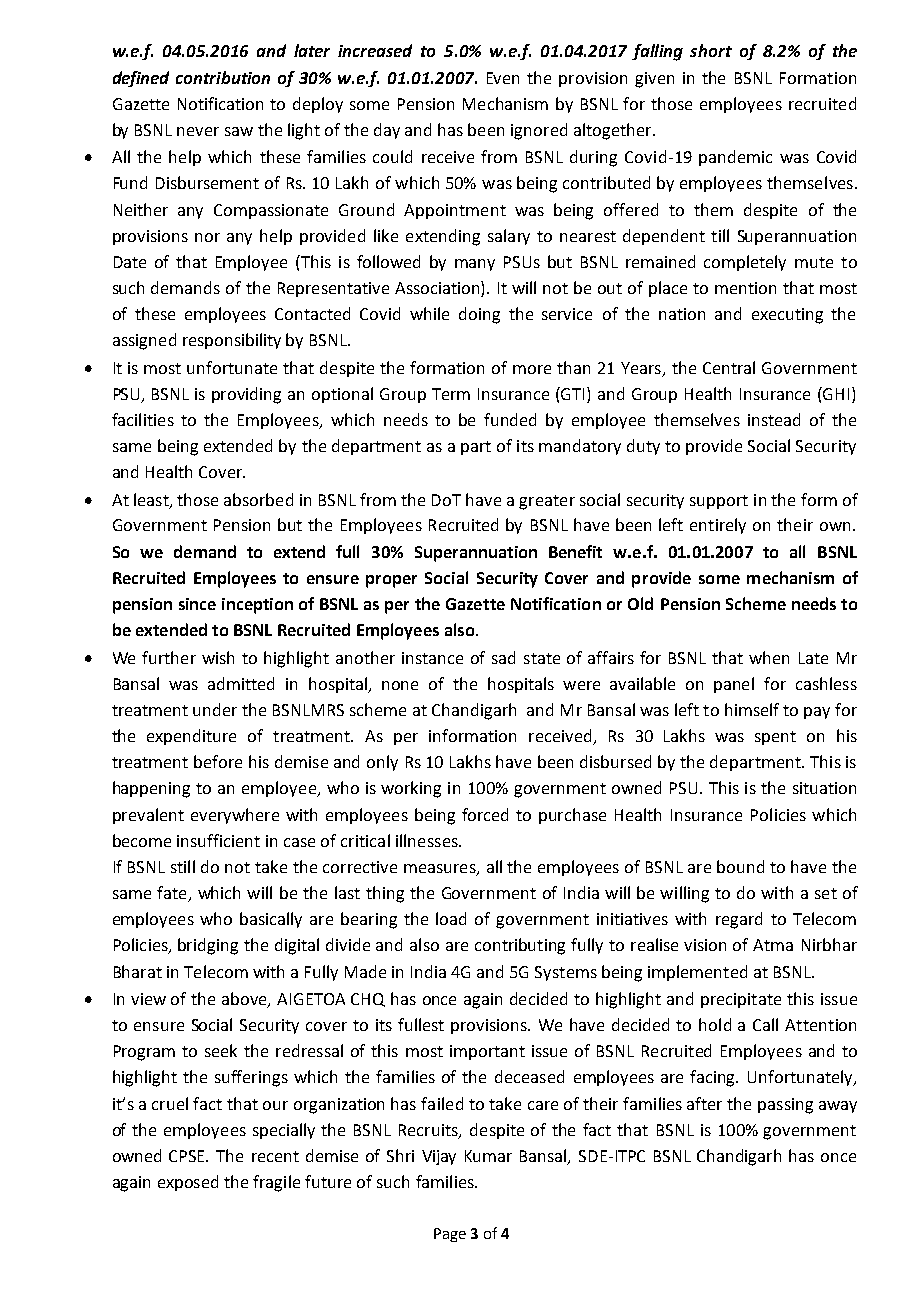  I want to click on short, so click(711, 50).
